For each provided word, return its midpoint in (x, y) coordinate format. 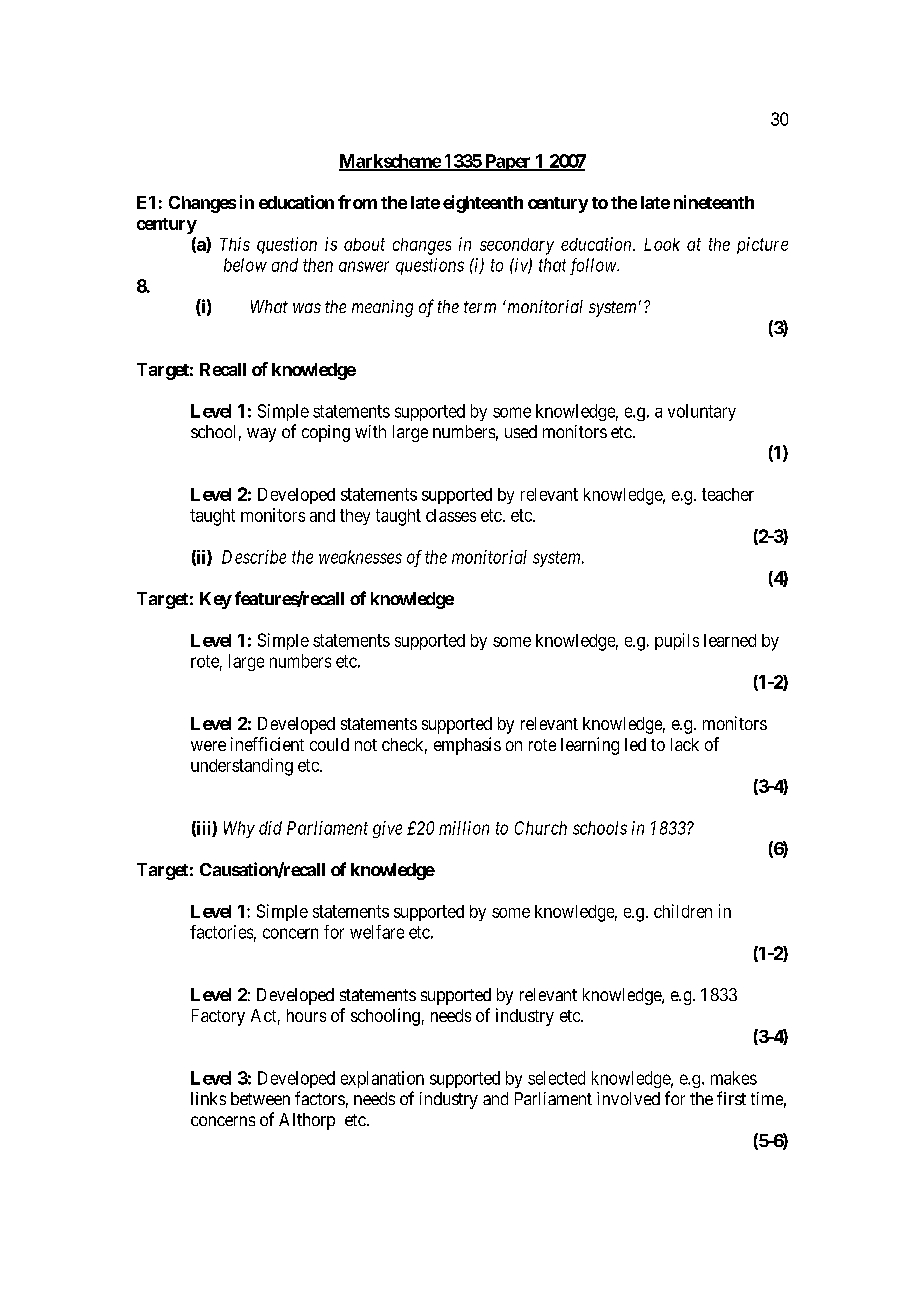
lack (685, 744)
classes (451, 515)
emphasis (467, 746)
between (260, 1098)
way (261, 435)
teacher (728, 494)
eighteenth (483, 204)
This (235, 244)
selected (556, 1078)
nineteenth (714, 202)
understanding (242, 767)
